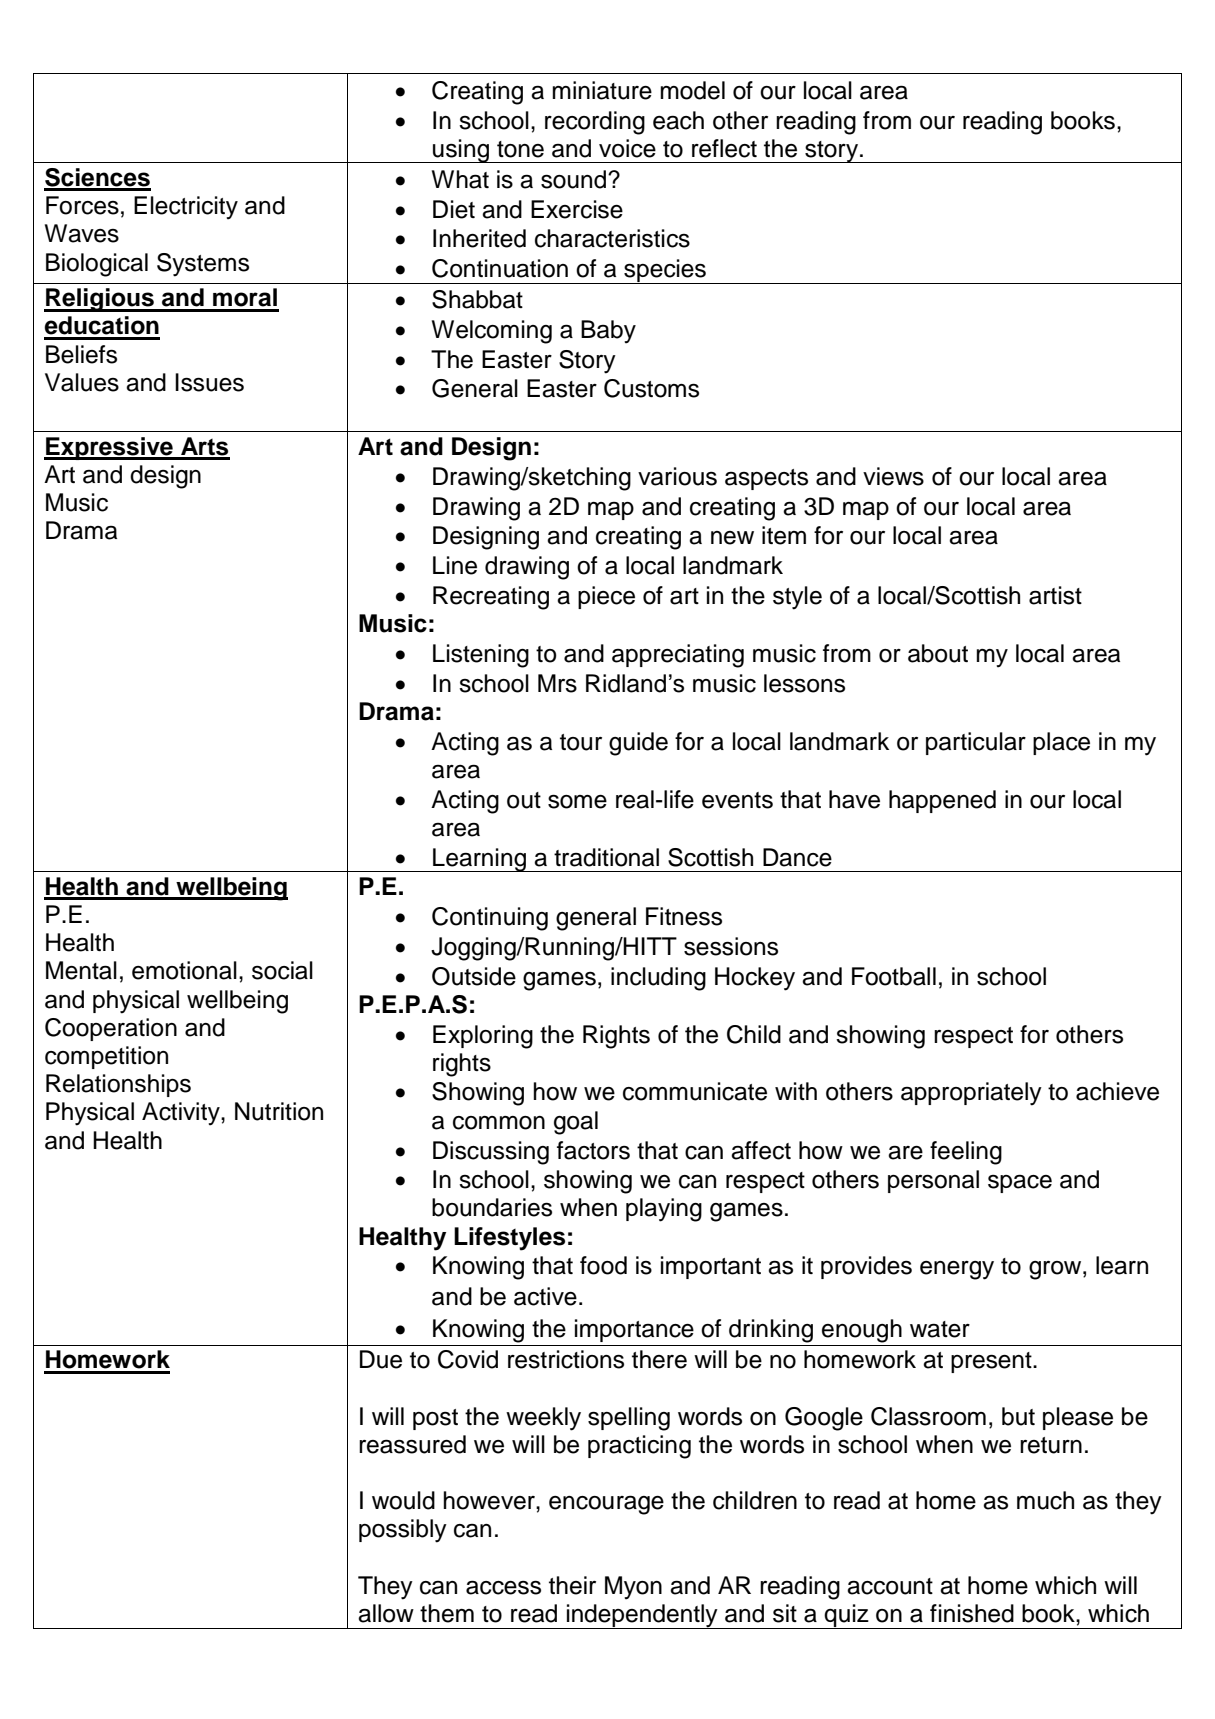  What do you see at coordinates (572, 1585) in the screenshot?
I see `their` at bounding box center [572, 1585].
